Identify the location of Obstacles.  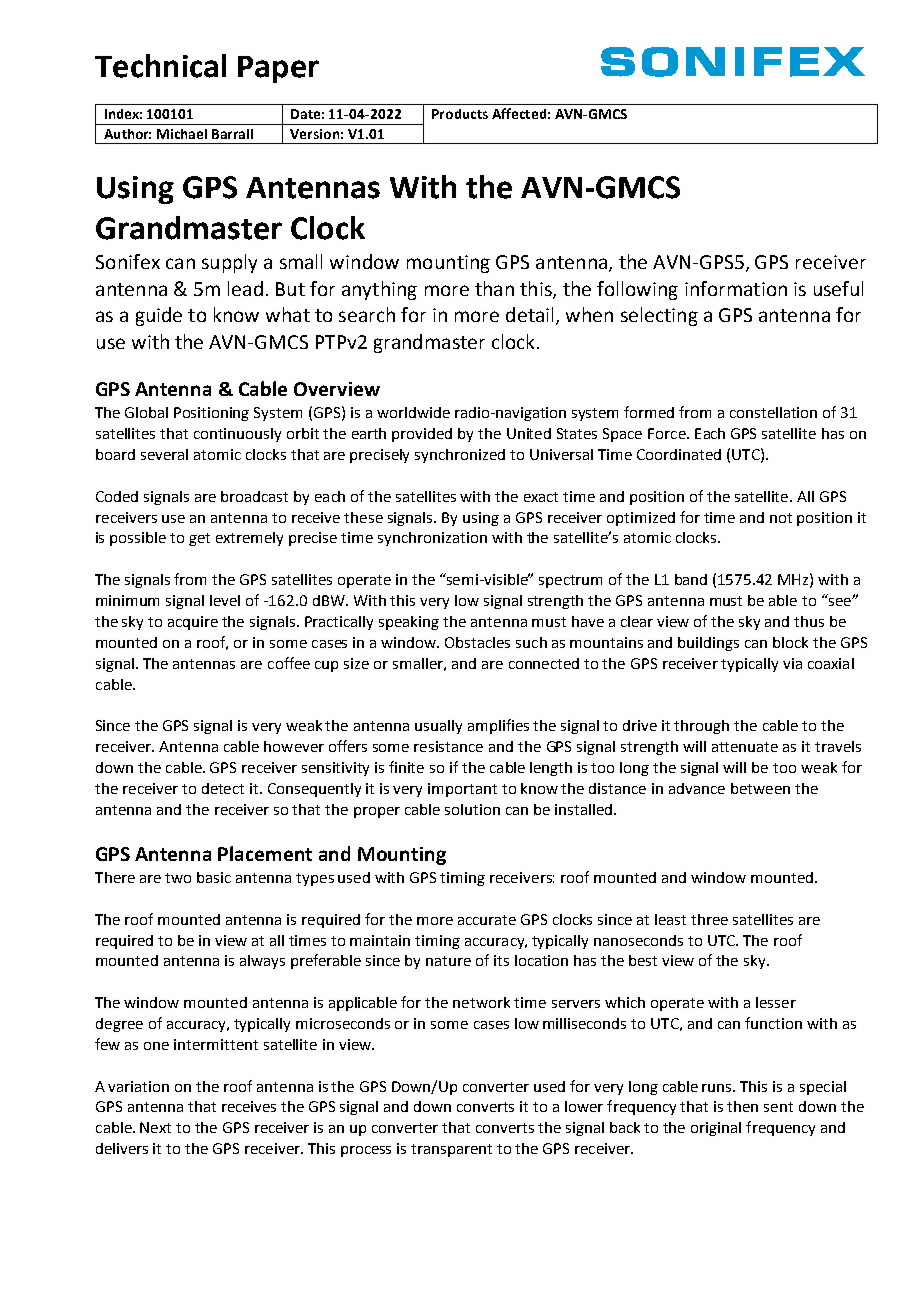
(477, 642).
